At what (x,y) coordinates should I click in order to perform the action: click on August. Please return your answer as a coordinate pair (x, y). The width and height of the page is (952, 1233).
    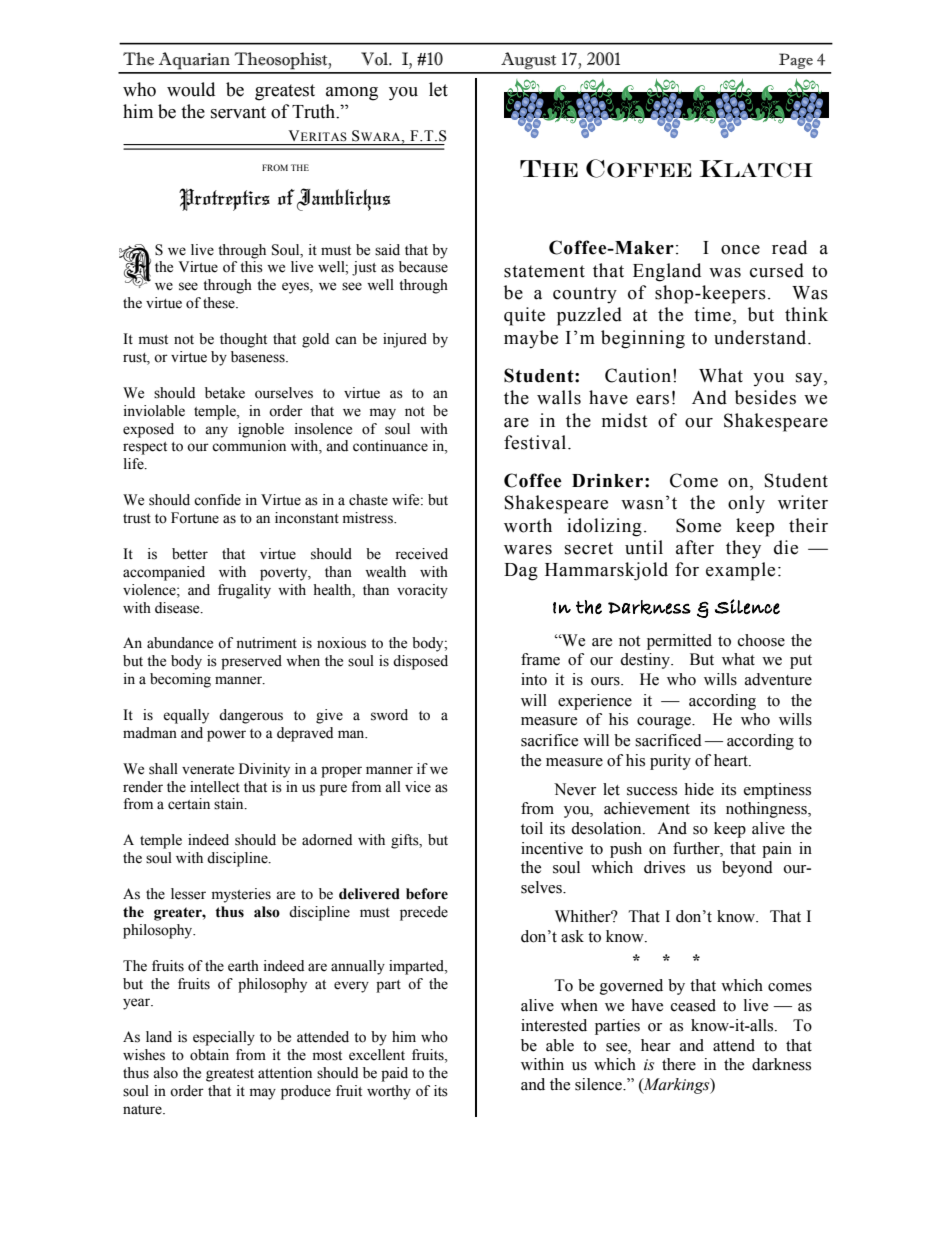
    Looking at the image, I should click on (528, 61).
